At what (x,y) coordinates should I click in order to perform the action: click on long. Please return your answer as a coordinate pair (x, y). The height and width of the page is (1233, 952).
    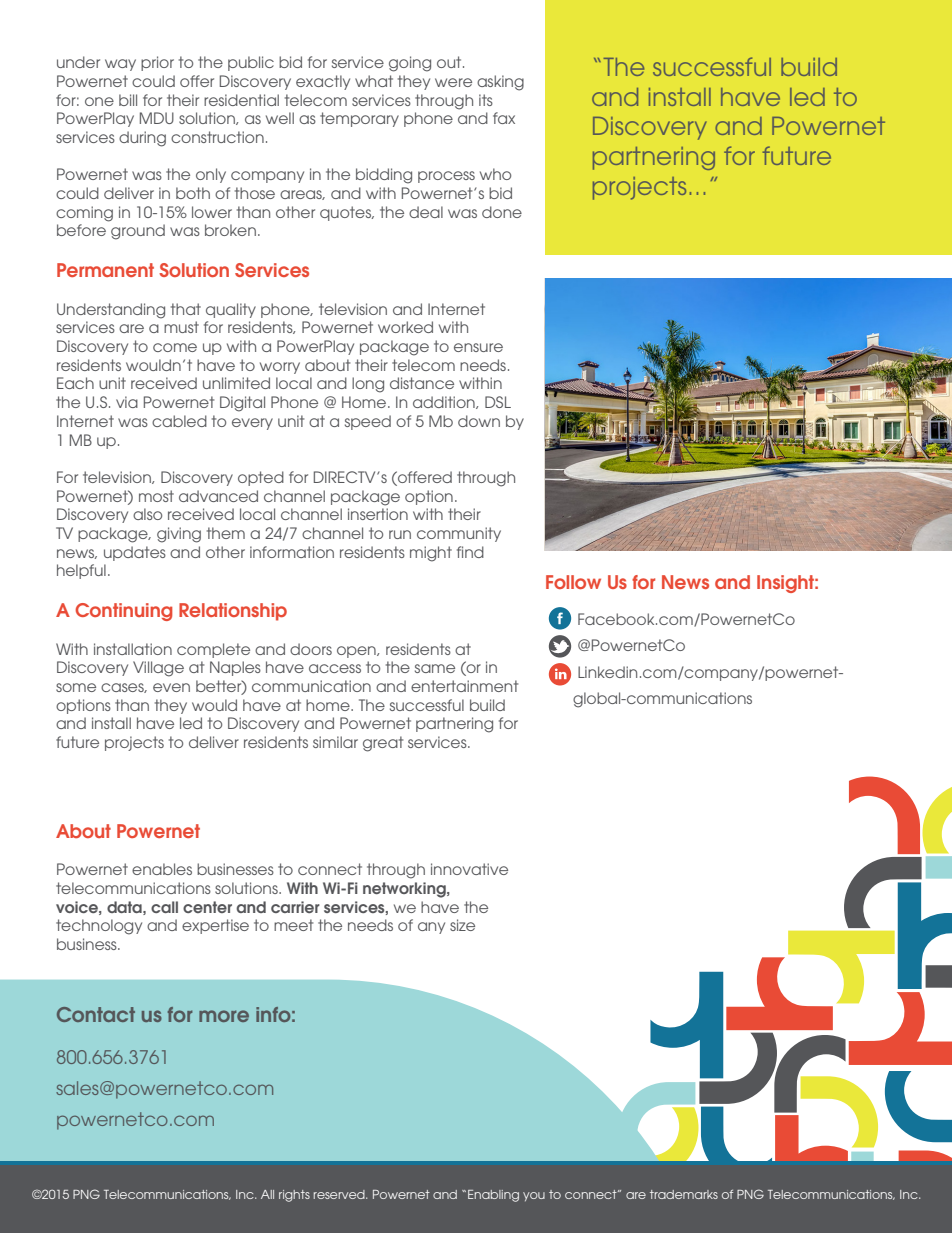
    Looking at the image, I should click on (368, 385).
